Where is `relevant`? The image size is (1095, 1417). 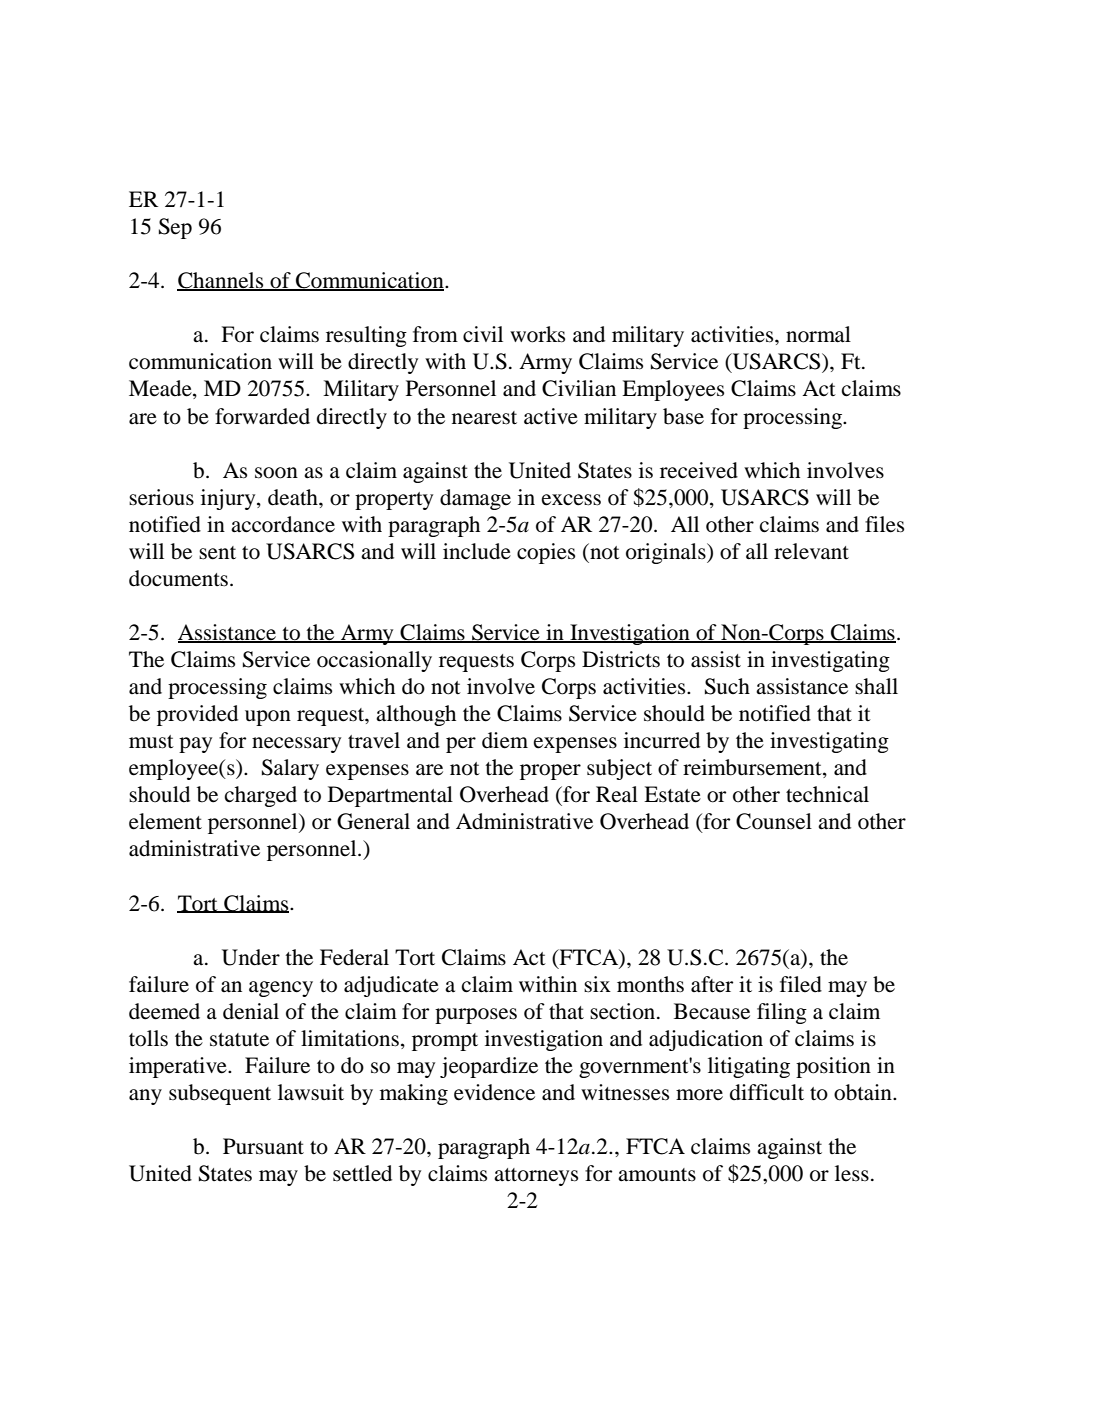
relevant is located at coordinates (811, 551).
